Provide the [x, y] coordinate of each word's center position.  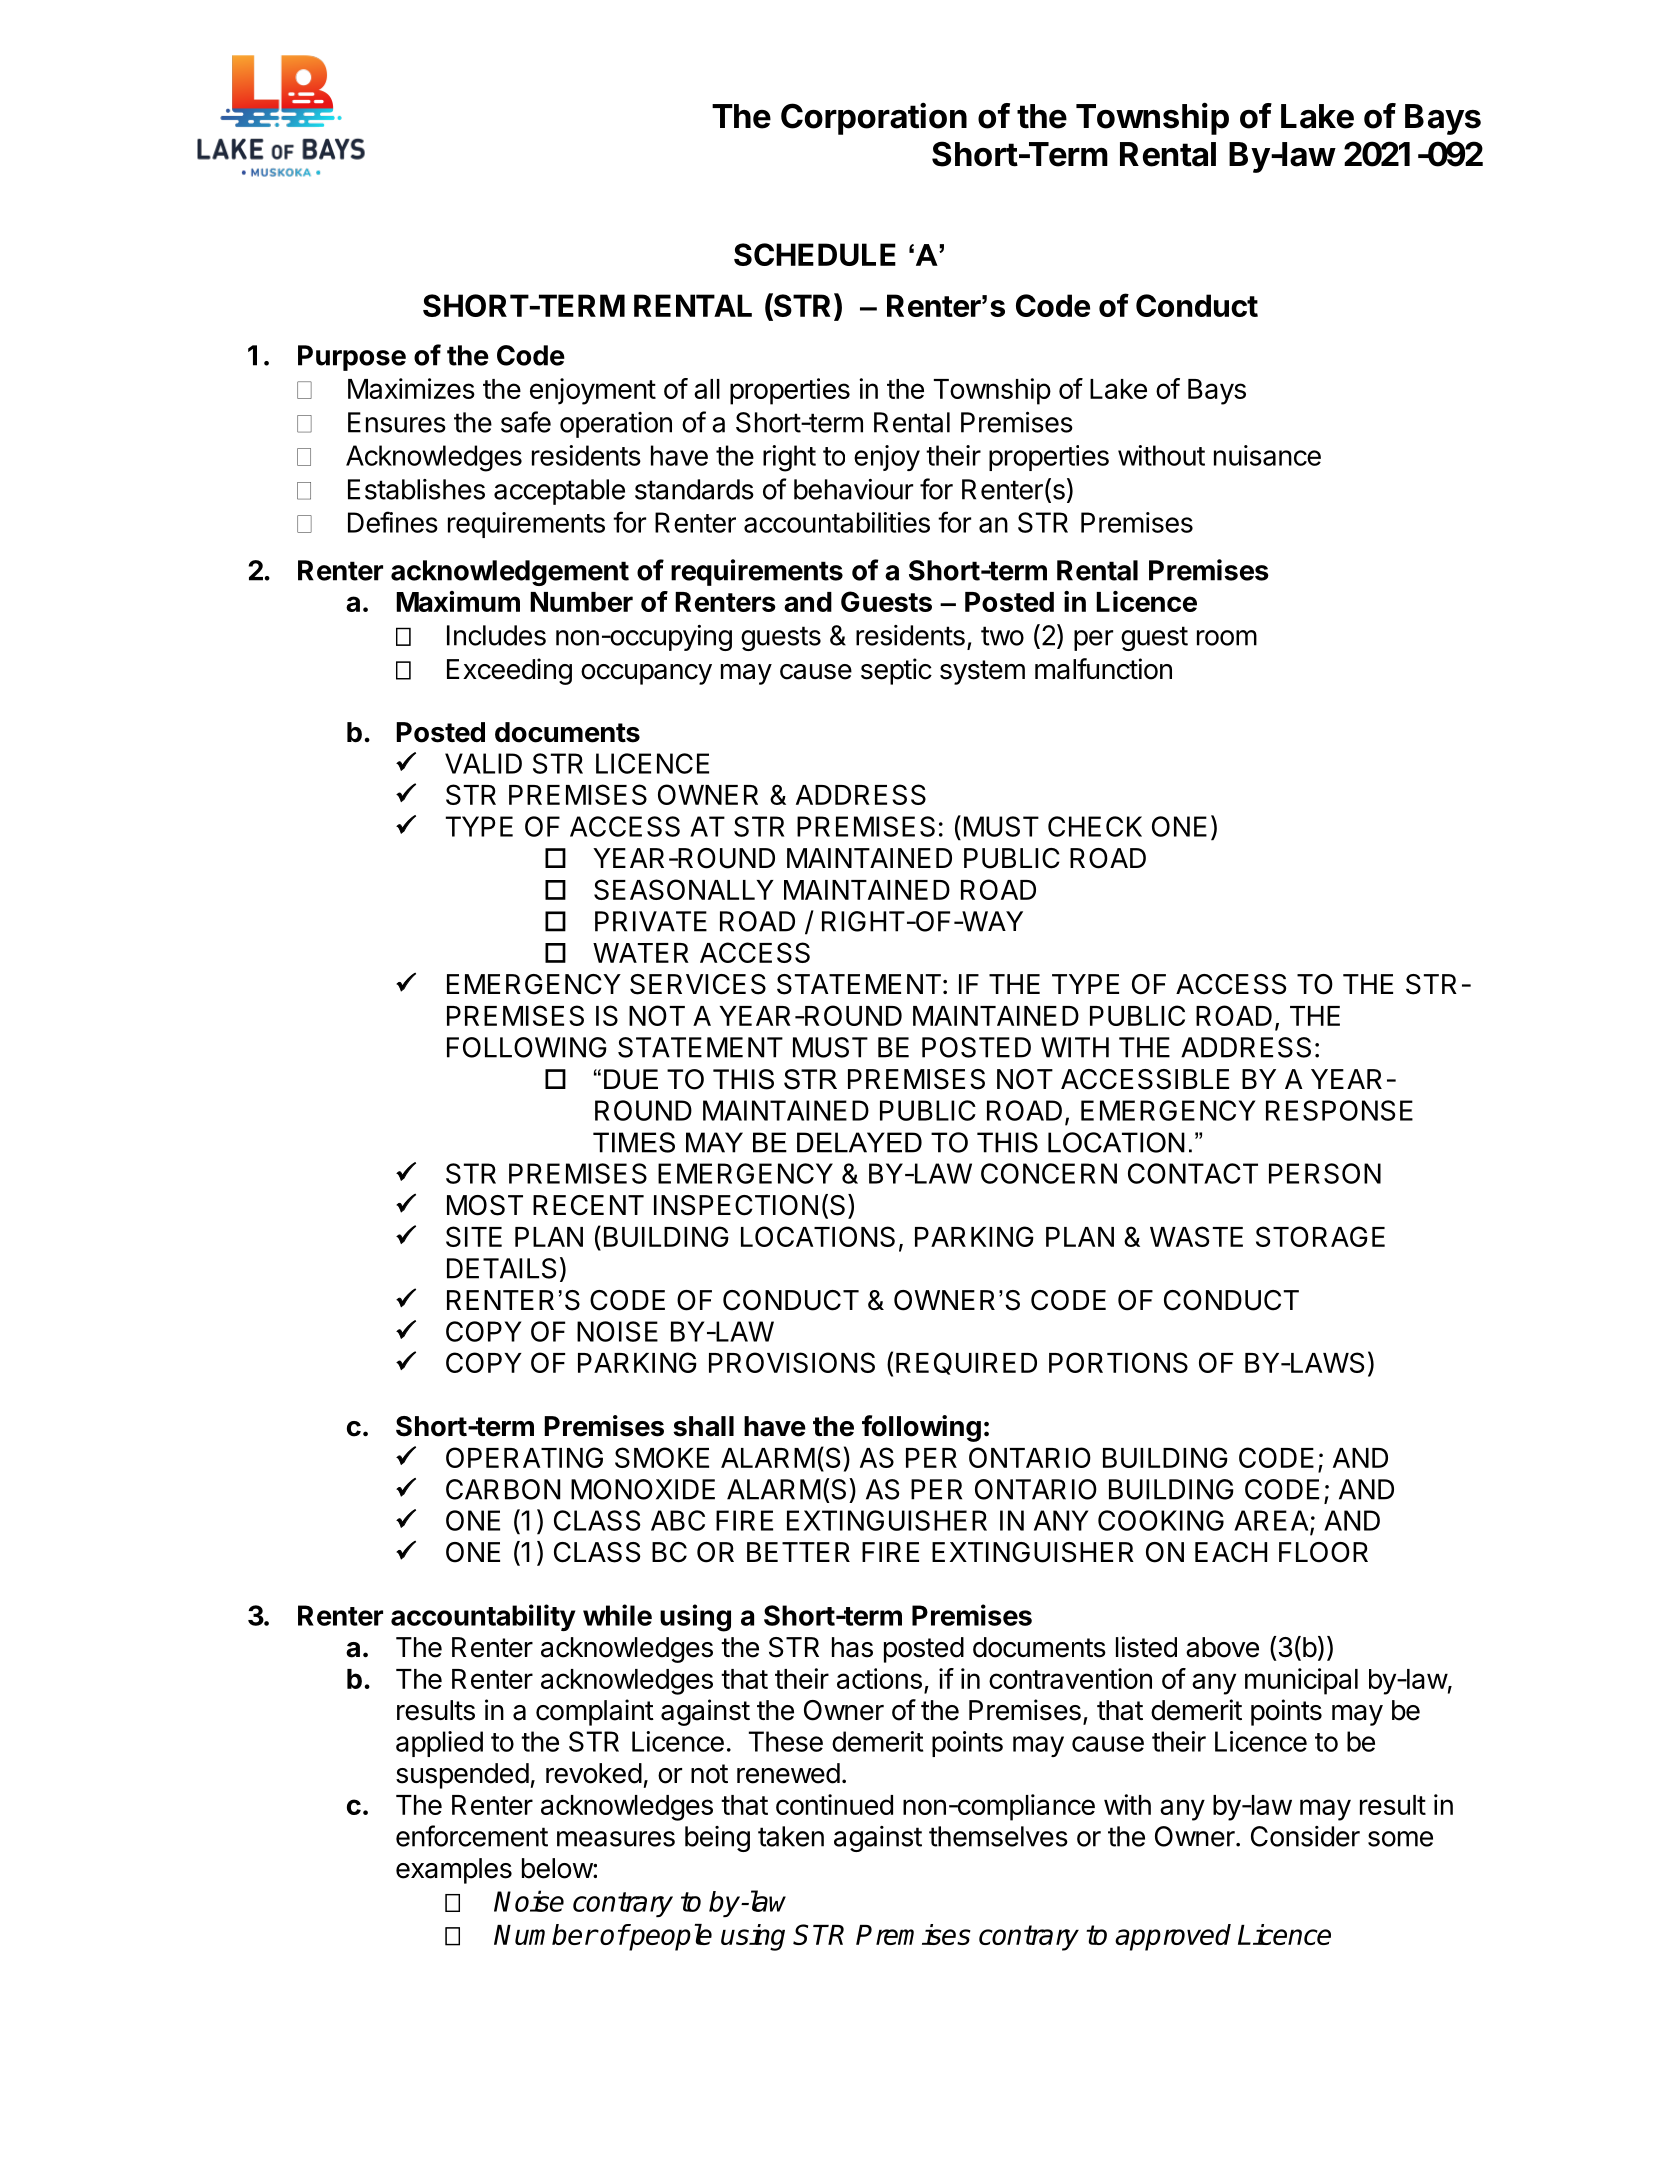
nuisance [1267, 455]
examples [454, 1871]
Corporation [874, 118]
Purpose [352, 358]
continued [834, 1804]
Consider [1305, 1836]
